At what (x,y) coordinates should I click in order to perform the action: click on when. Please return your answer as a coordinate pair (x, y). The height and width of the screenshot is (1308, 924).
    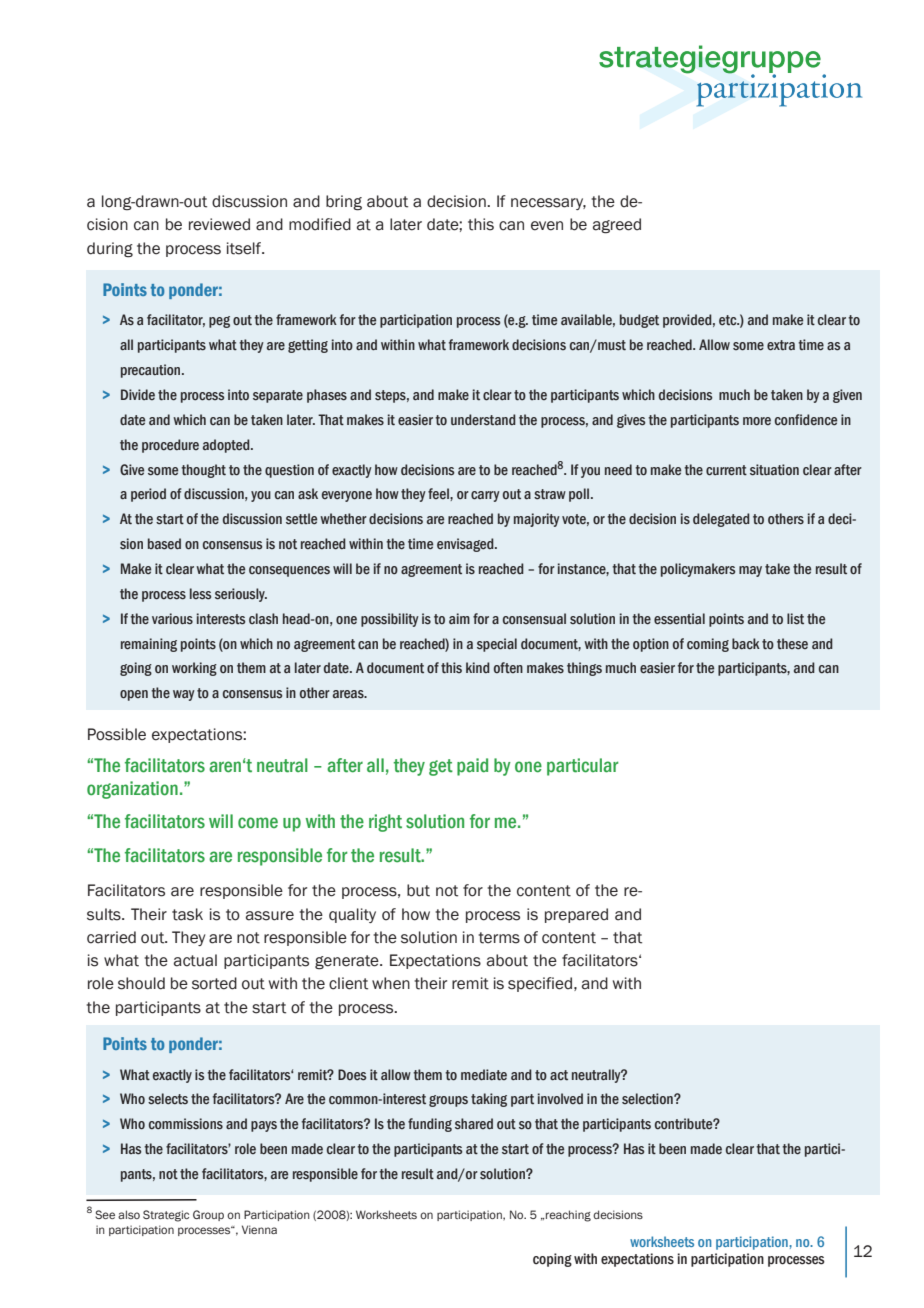
    Looking at the image, I should click on (391, 983).
